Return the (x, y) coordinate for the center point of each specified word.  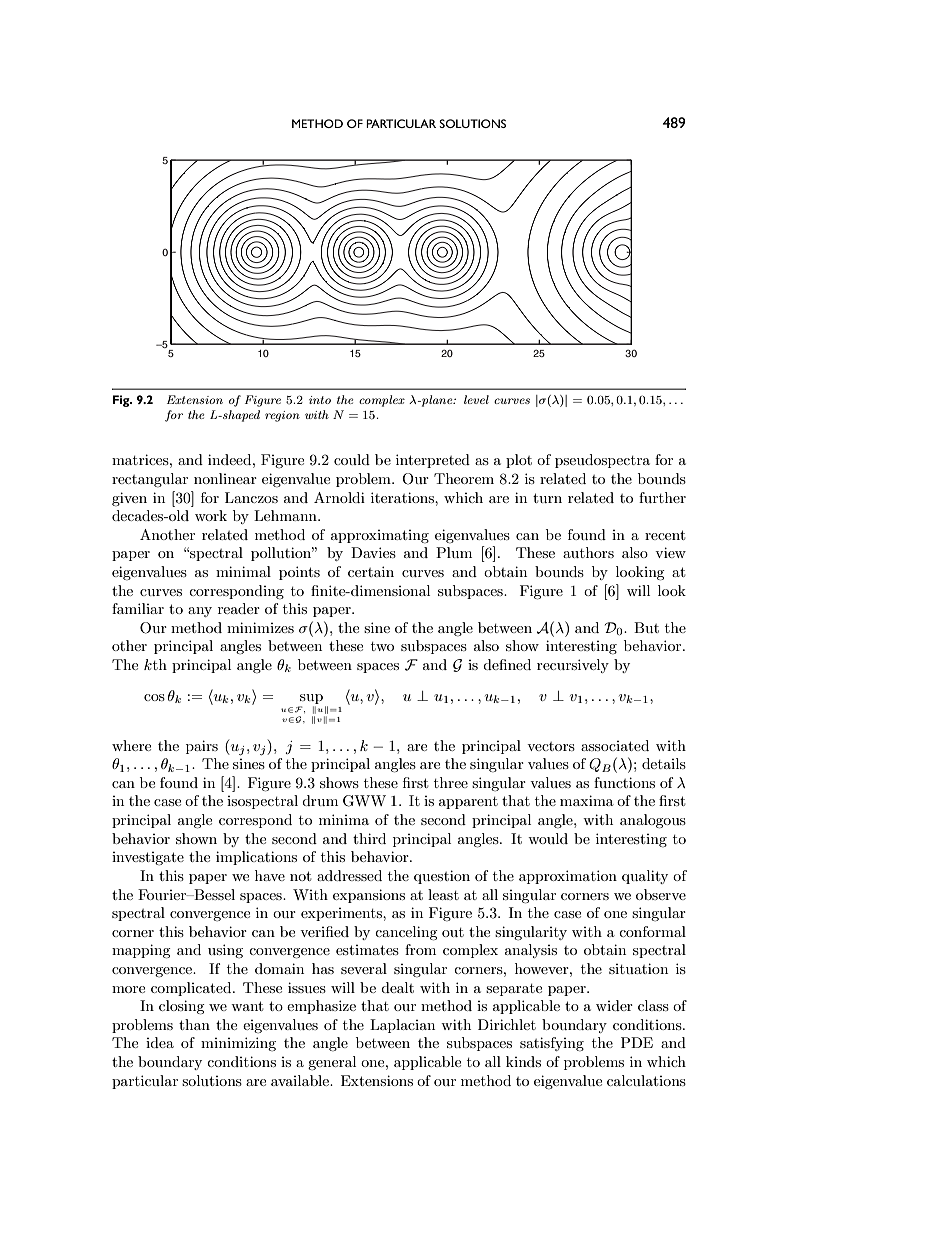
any (200, 612)
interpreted (433, 461)
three (451, 782)
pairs (202, 747)
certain (371, 571)
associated (615, 745)
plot (519, 461)
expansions (369, 896)
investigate (148, 858)
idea (160, 1042)
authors (588, 552)
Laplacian (402, 1026)
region (282, 416)
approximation (568, 877)
